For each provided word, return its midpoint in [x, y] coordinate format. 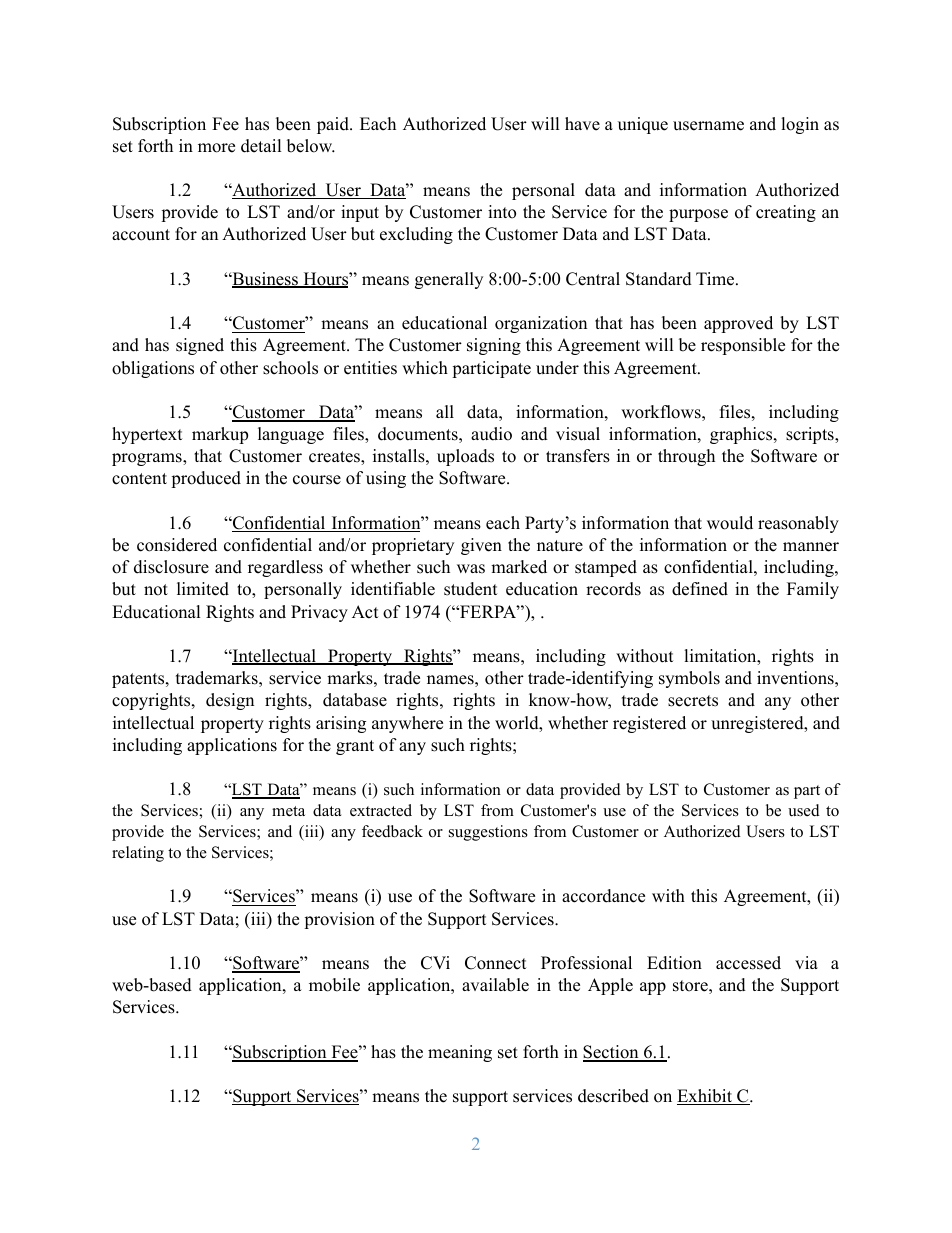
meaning [460, 1053]
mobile [334, 985]
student [471, 589]
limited [203, 589]
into [502, 212]
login [800, 125]
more [216, 148]
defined [700, 589]
